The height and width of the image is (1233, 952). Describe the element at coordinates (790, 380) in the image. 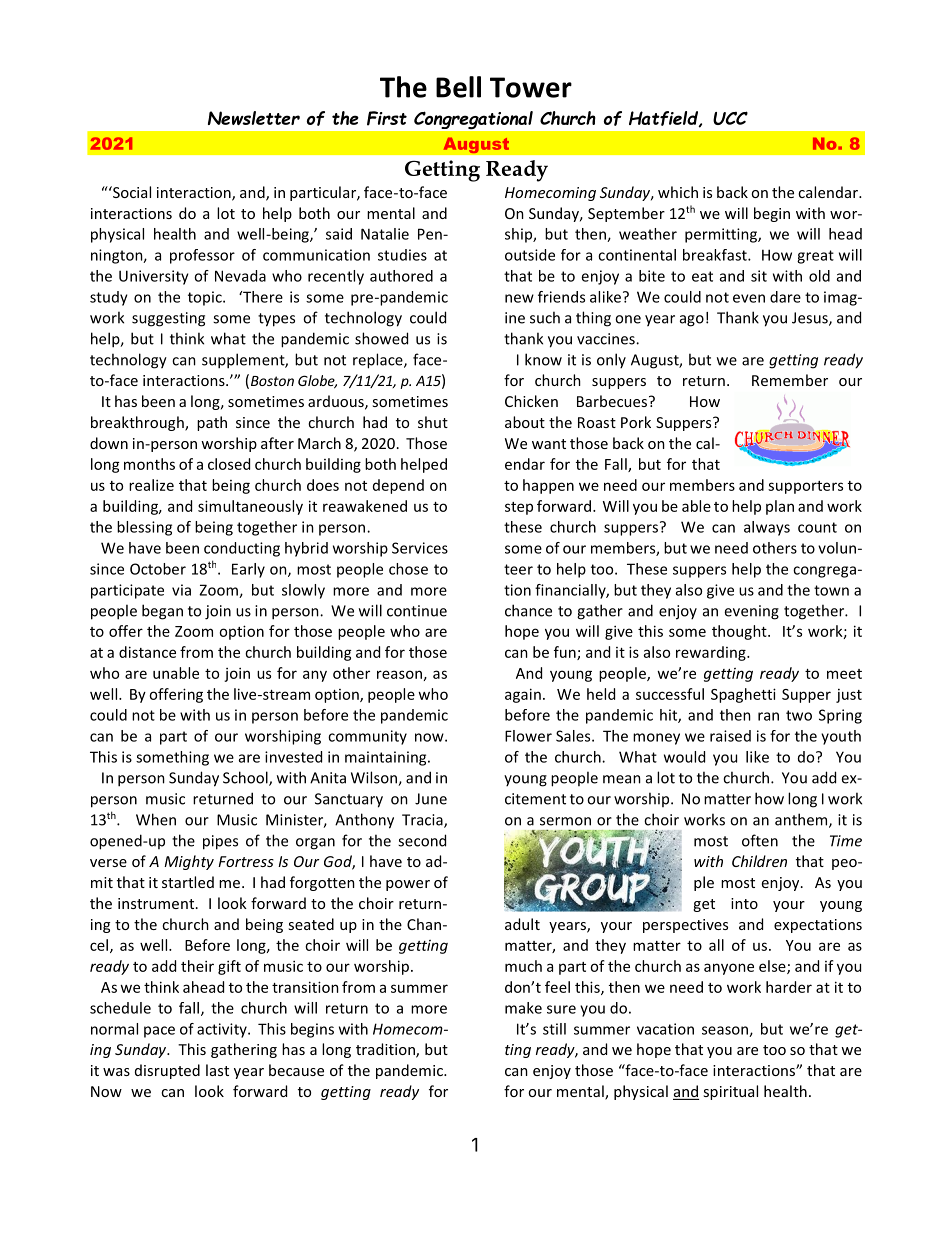

I see `Remember` at that location.
